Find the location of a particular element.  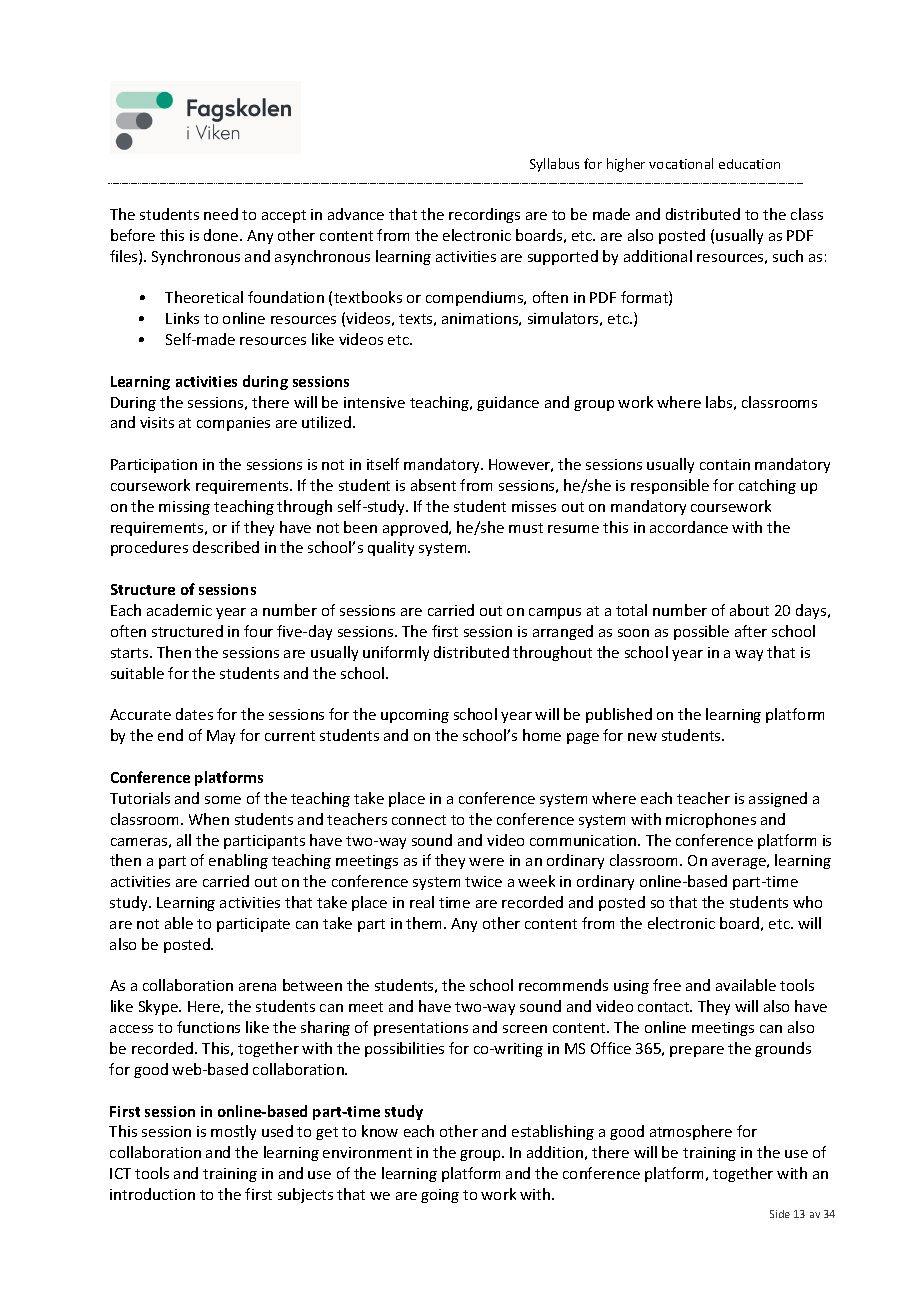

need is located at coordinates (221, 214).
